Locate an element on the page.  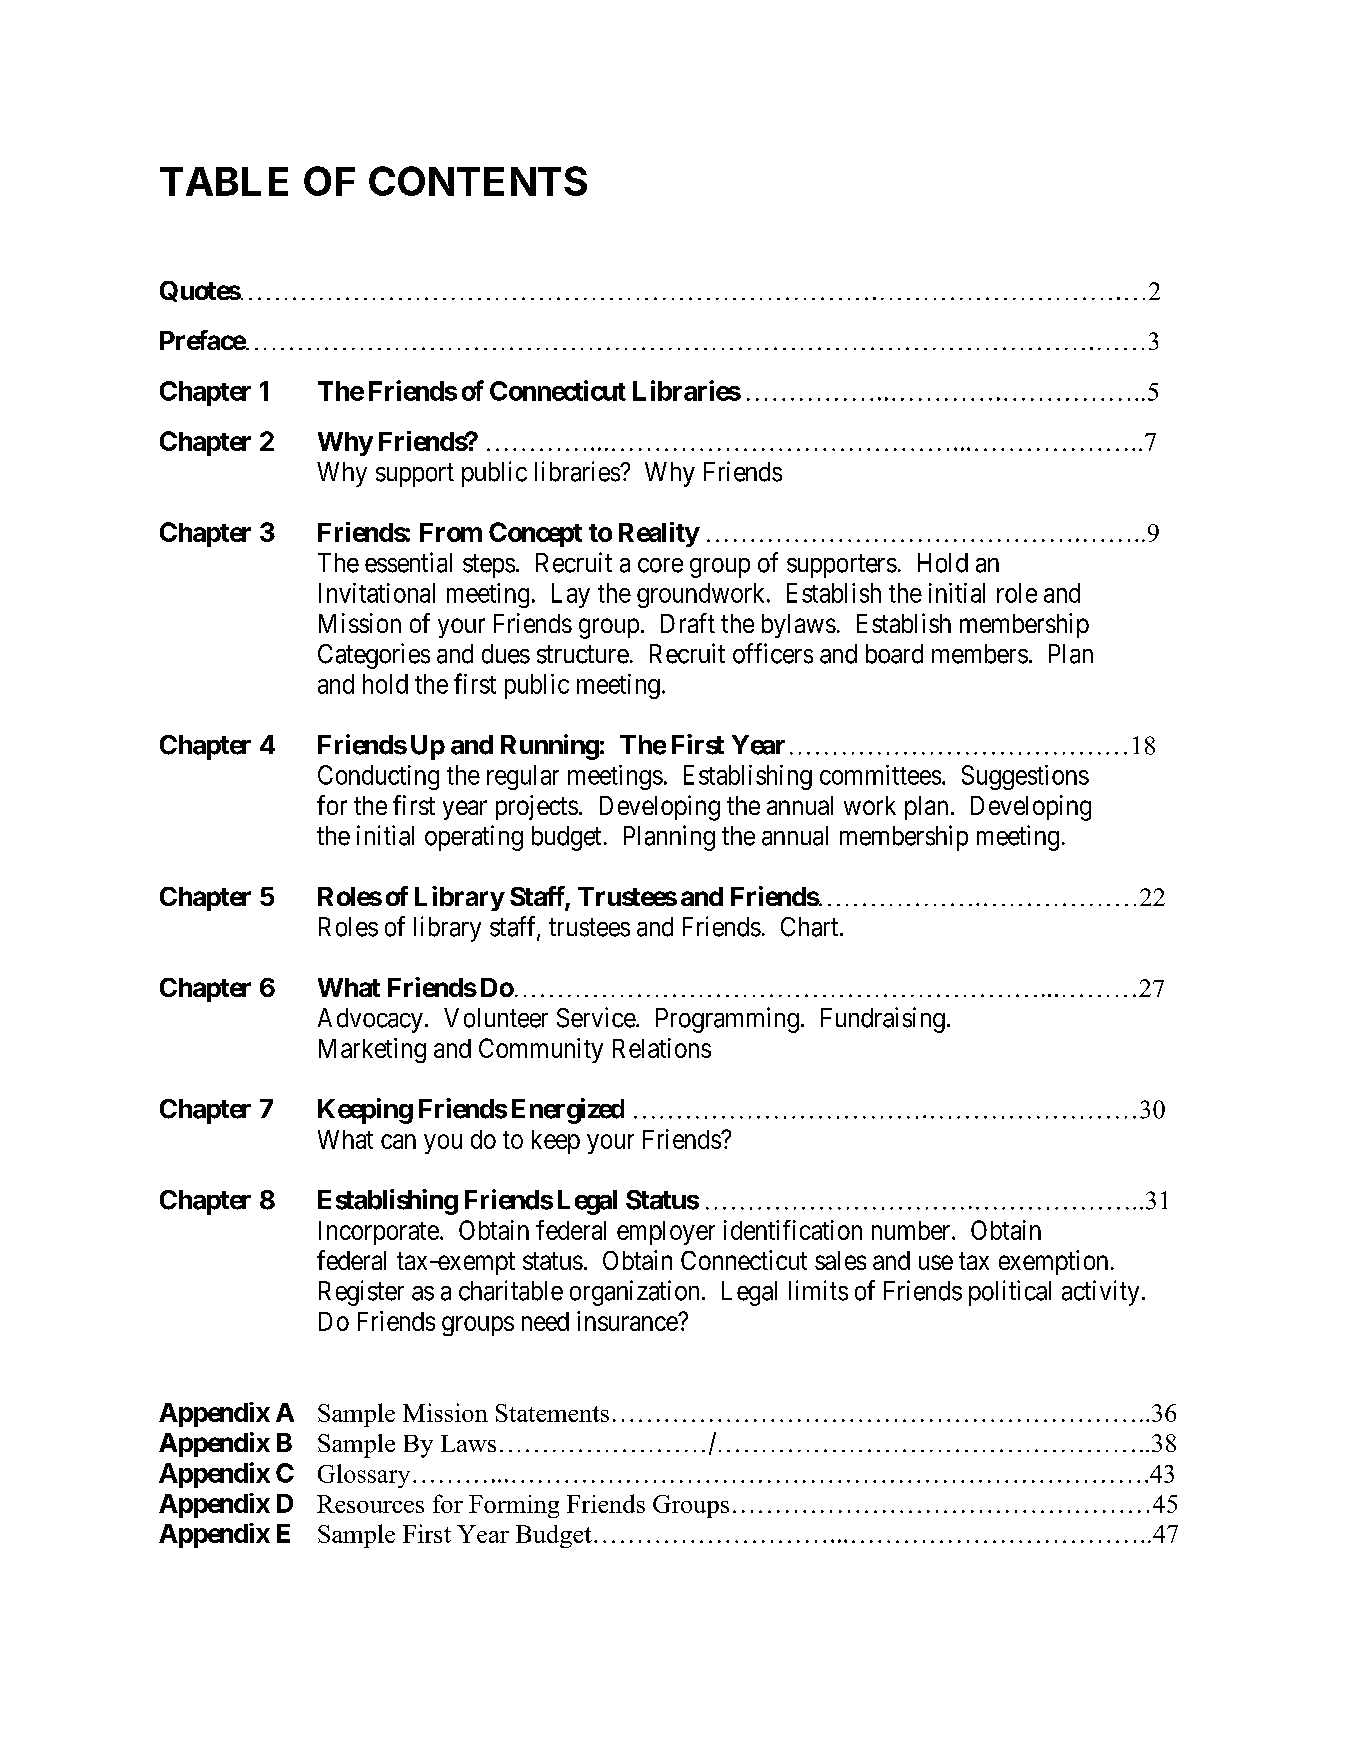
insurance is located at coordinates (628, 1321).
